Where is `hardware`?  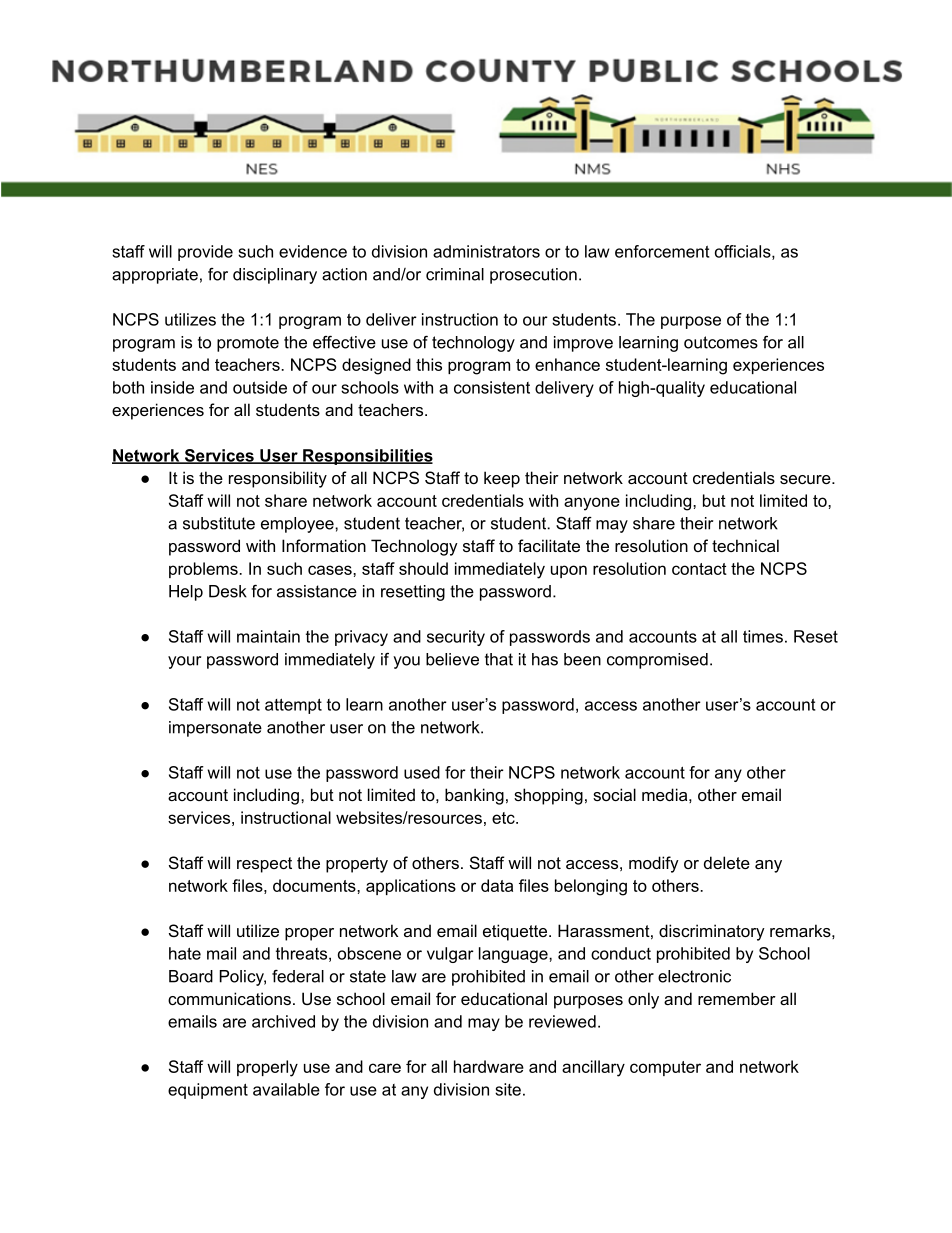
hardware is located at coordinates (489, 1066).
